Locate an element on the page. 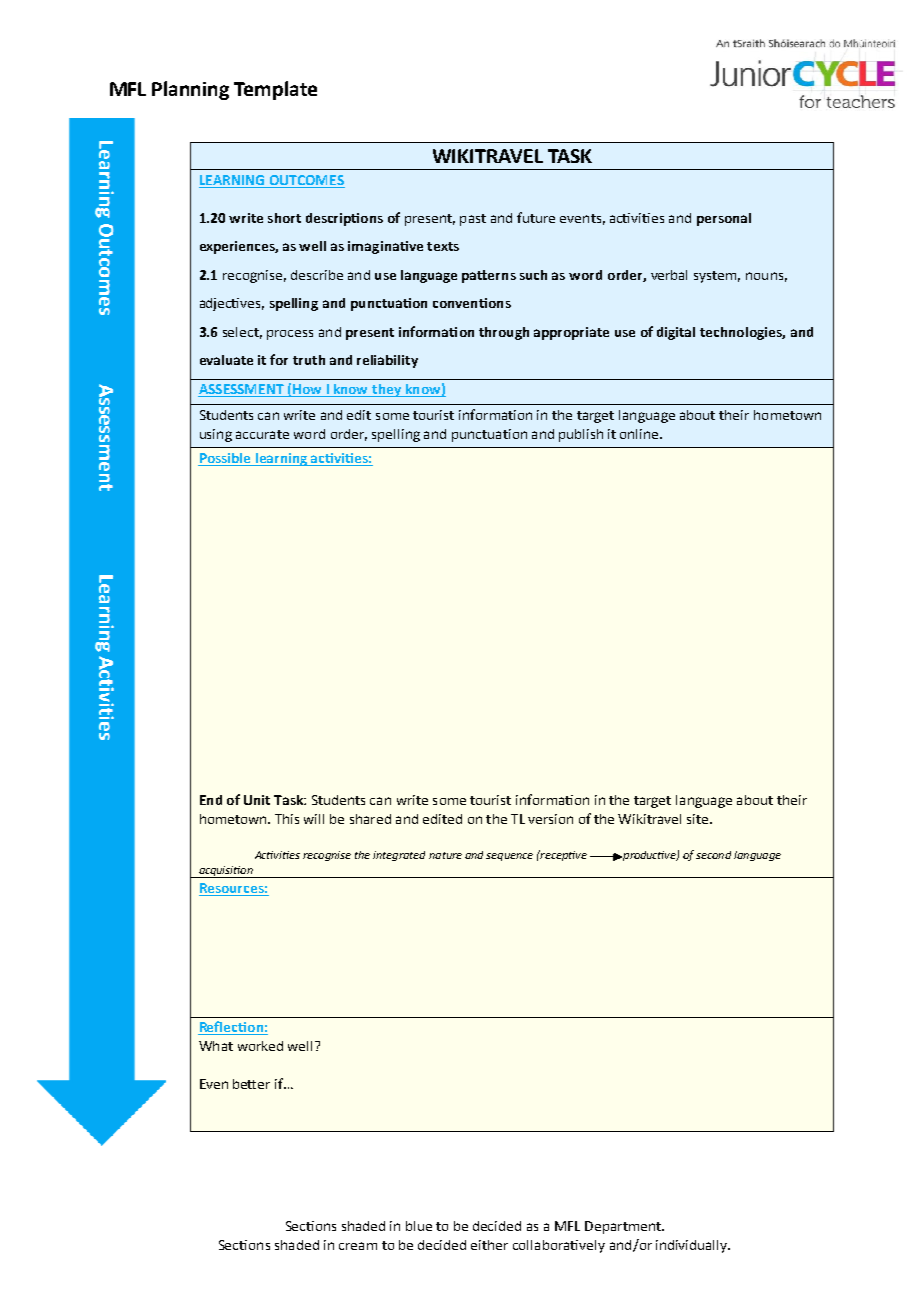  blue is located at coordinates (419, 1226).
